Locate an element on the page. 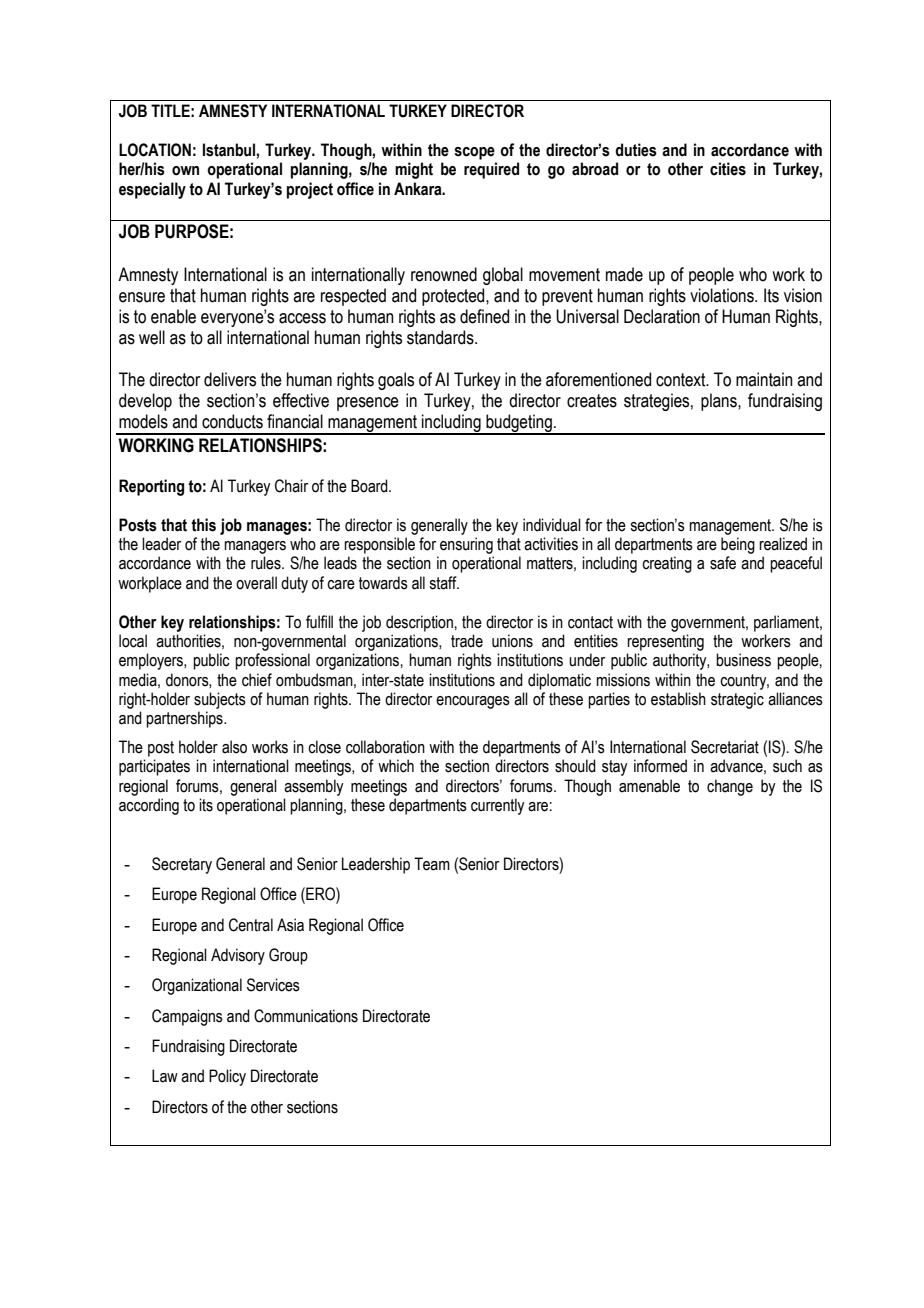 This page has width=924, height=1308. business is located at coordinates (743, 660).
